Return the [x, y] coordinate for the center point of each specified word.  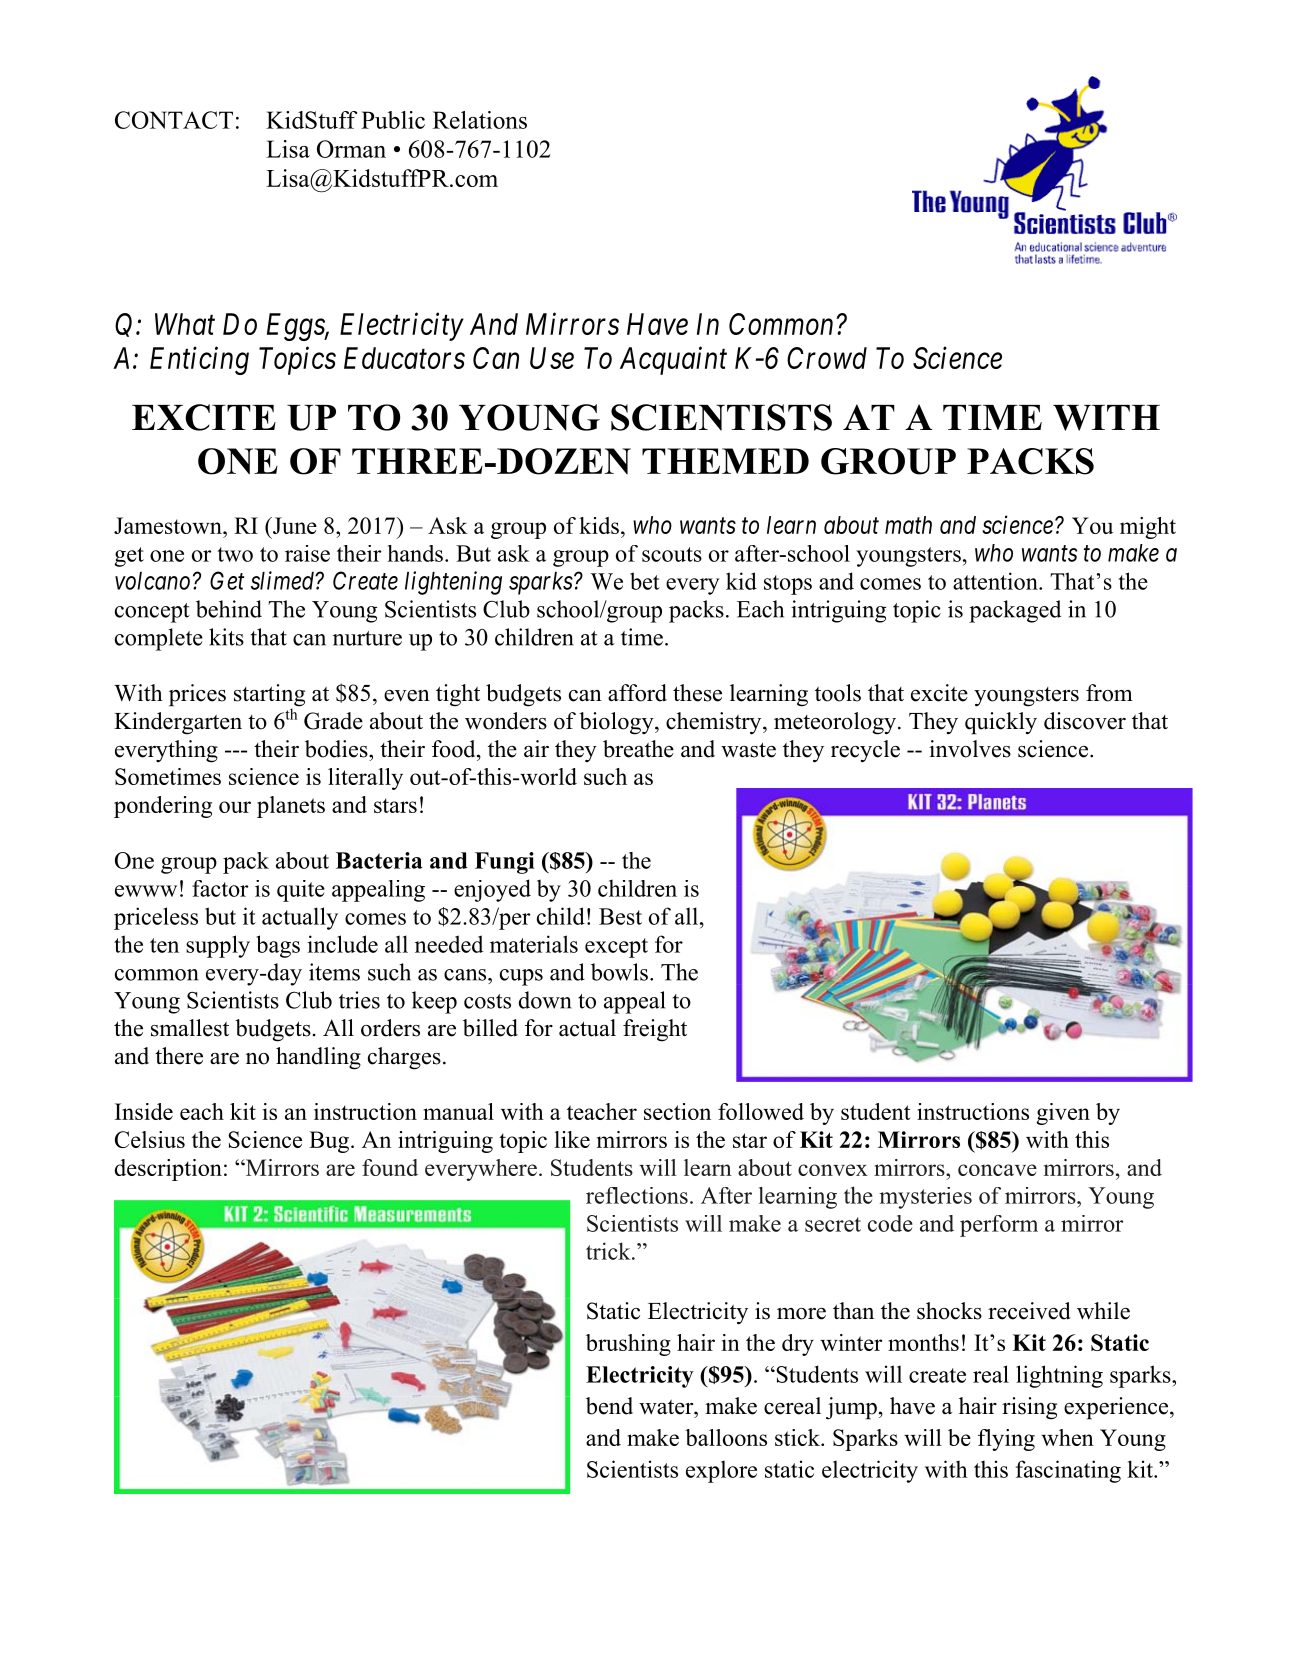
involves [970, 749]
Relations [480, 120]
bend [609, 1406]
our [235, 807]
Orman [351, 149]
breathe [638, 749]
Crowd [827, 358]
